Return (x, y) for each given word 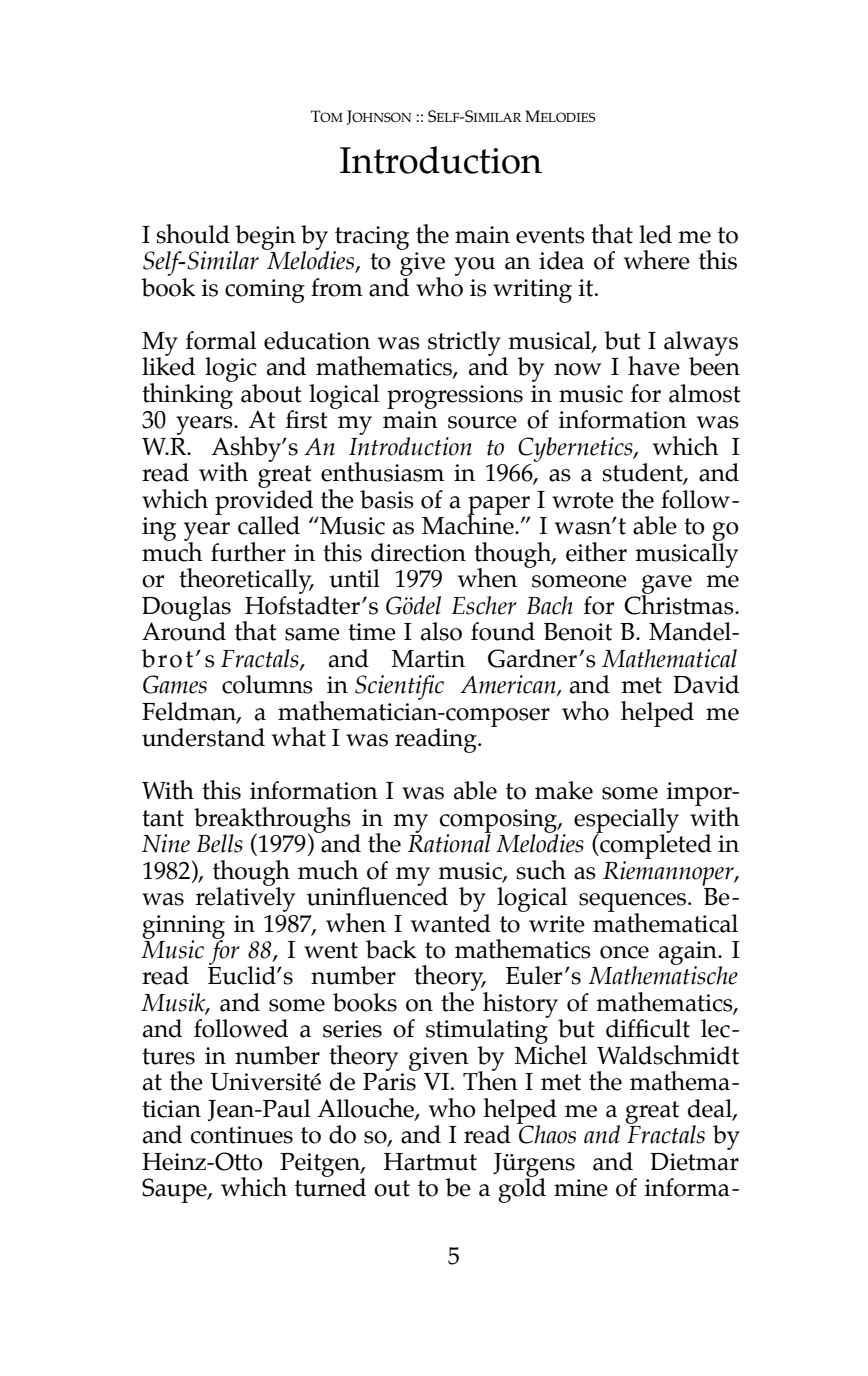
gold (522, 1189)
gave (667, 585)
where (657, 260)
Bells (220, 843)
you (474, 266)
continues (242, 1135)
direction (418, 552)
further (248, 552)
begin (265, 238)
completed (655, 845)
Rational (449, 842)
